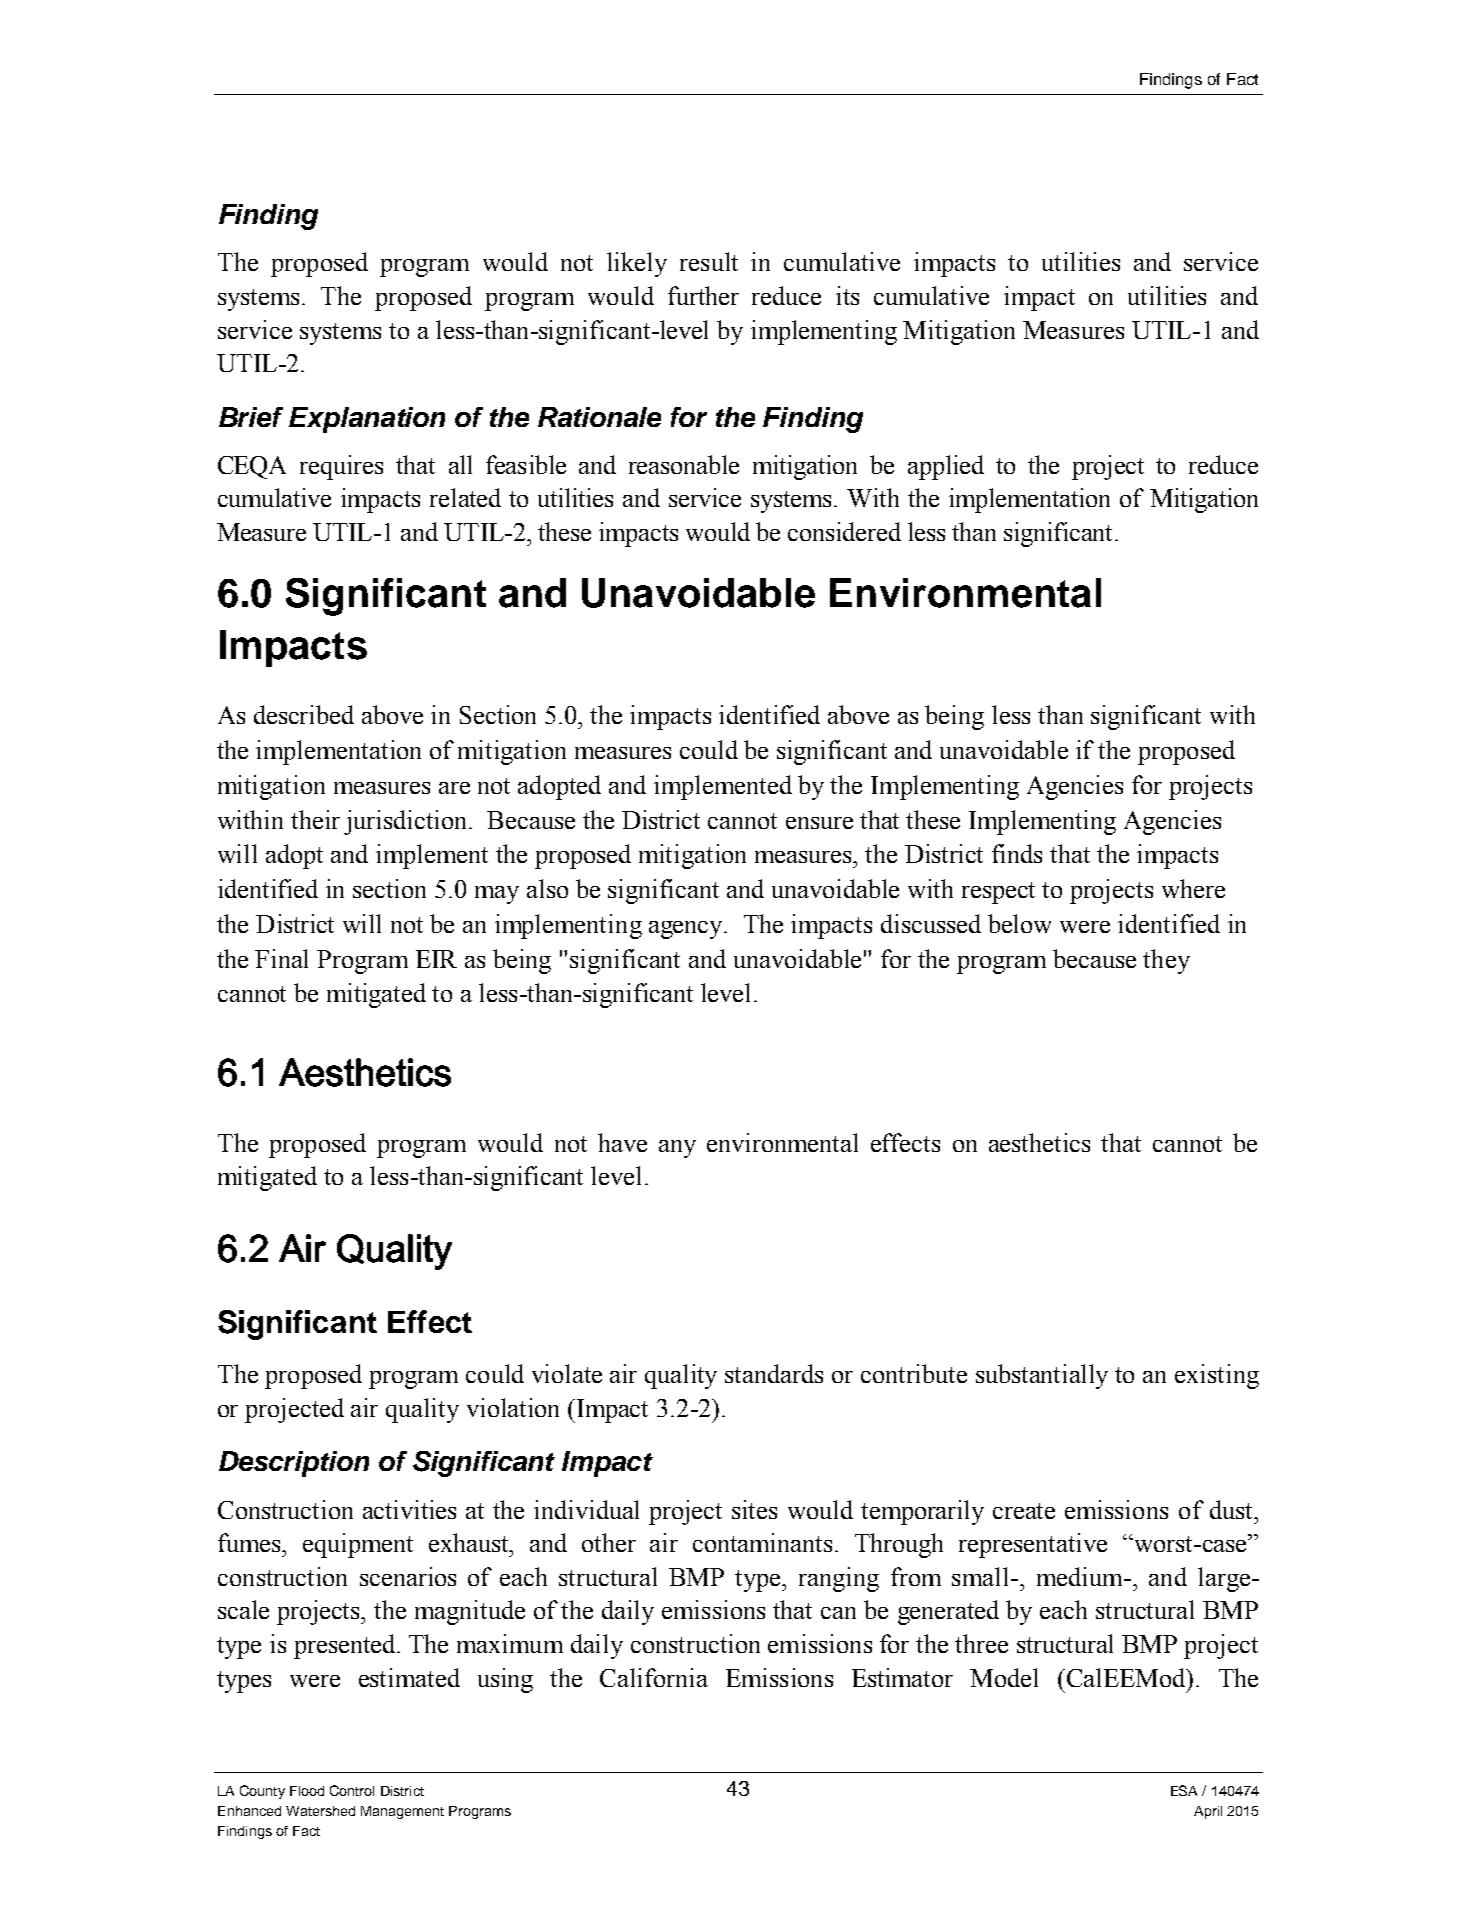  Describe the element at coordinates (1042, 1376) in the screenshot. I see `substantially` at that location.
